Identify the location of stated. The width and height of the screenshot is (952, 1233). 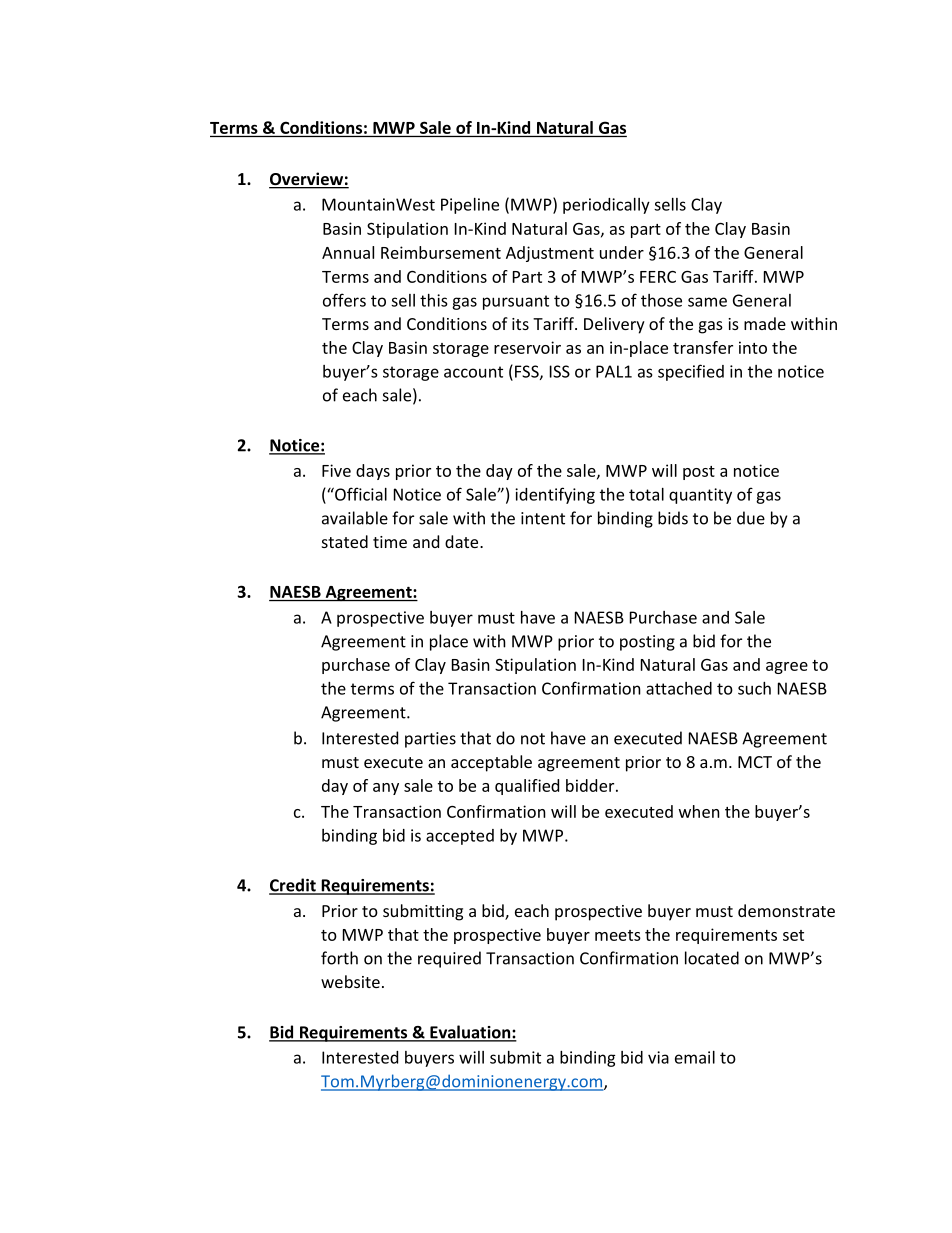
(345, 541).
